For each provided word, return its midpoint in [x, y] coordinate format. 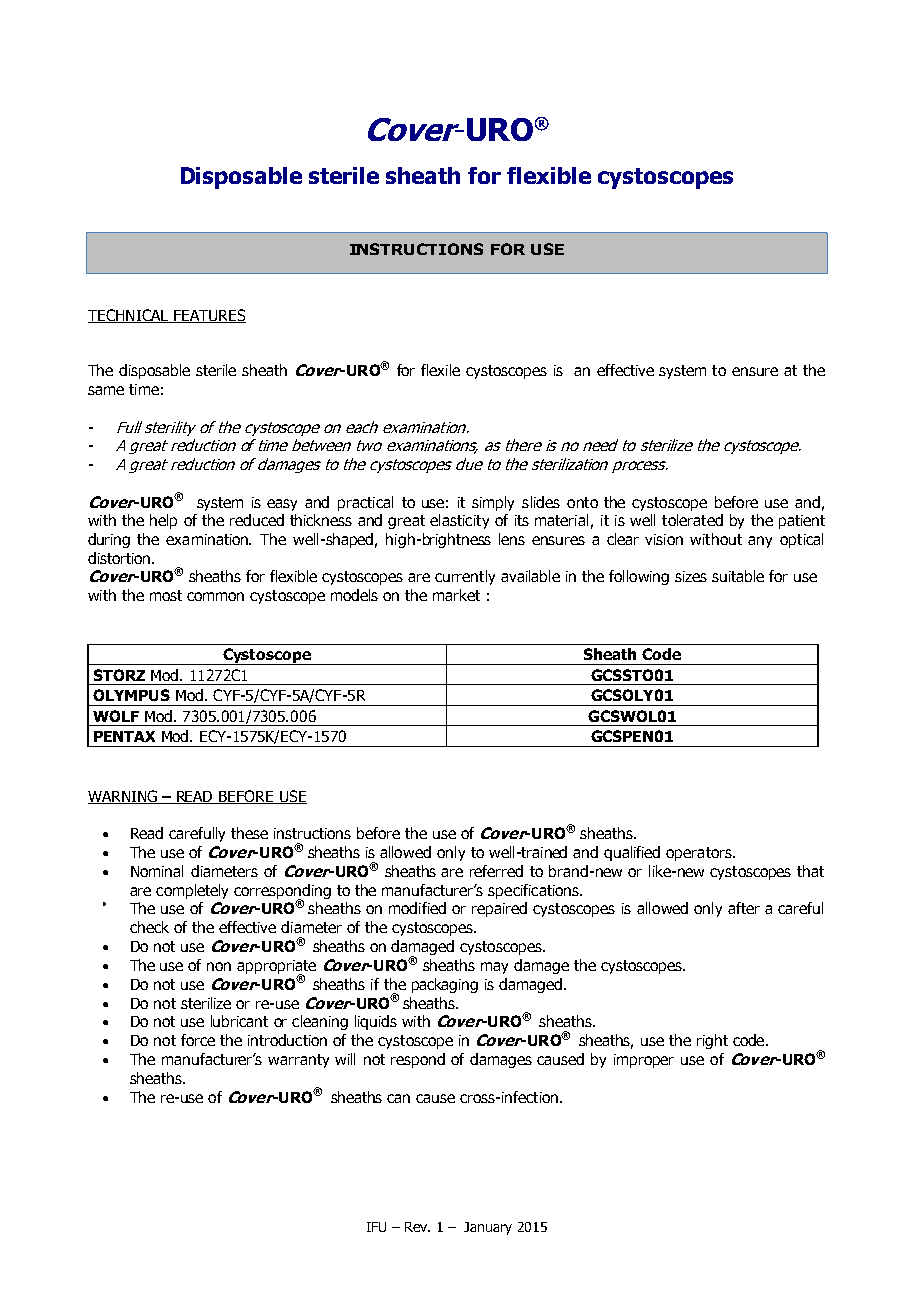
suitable [738, 576]
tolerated [692, 520]
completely [192, 891]
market [456, 595]
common [215, 596]
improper [644, 1061]
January [488, 1228]
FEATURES [209, 316]
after [744, 908]
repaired [499, 909]
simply [493, 503]
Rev [417, 1227]
